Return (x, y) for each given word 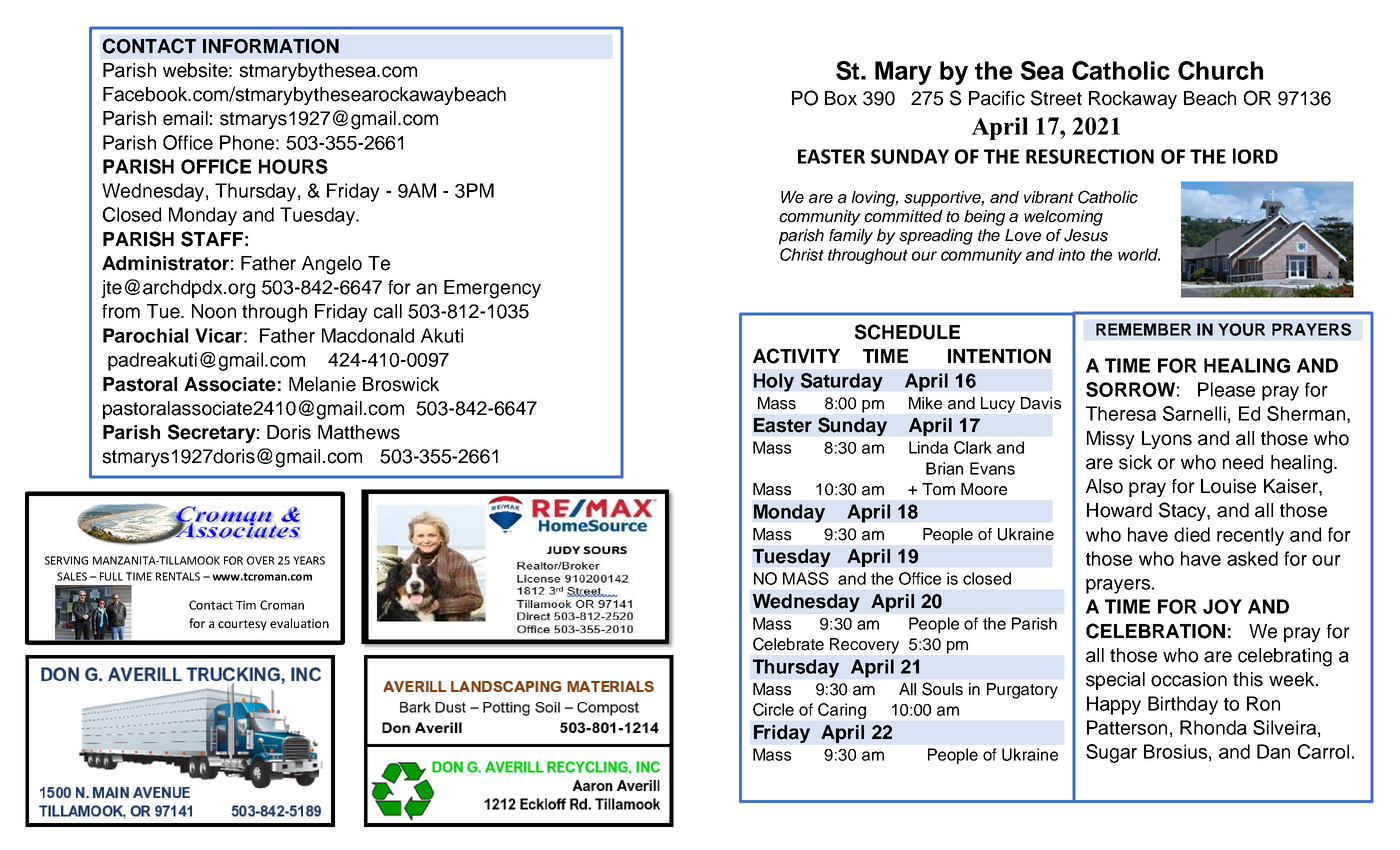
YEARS (309, 560)
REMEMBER (1143, 329)
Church (1220, 70)
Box (841, 98)
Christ (802, 254)
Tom (938, 489)
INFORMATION (271, 46)
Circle (773, 709)
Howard (1119, 510)
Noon (214, 311)
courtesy (242, 625)
